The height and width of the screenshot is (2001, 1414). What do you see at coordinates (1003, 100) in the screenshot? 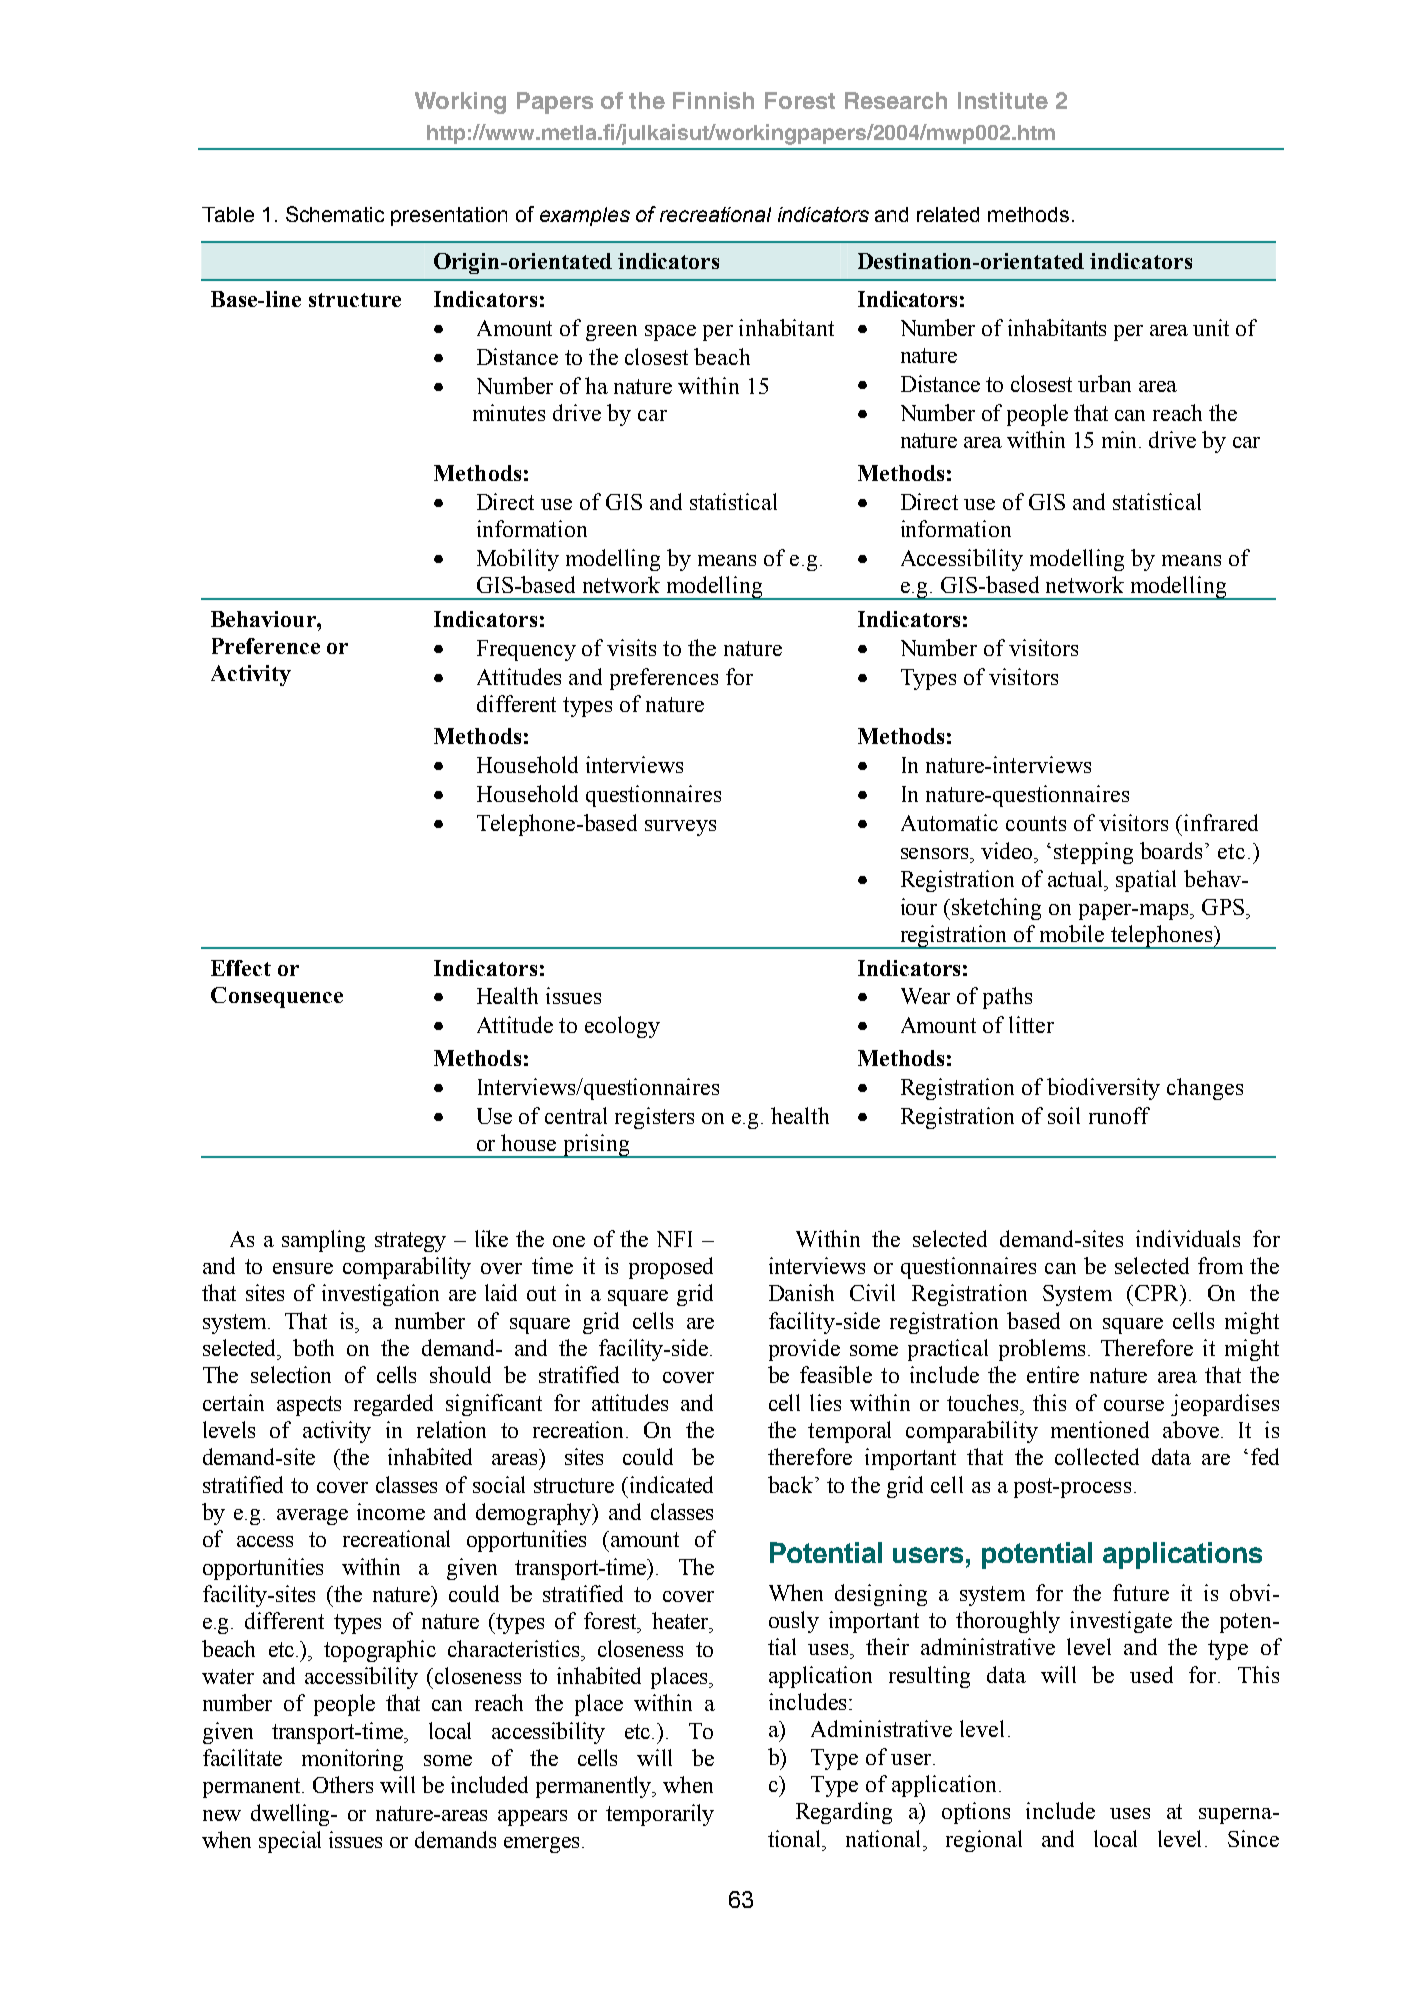
I see `Institute` at bounding box center [1003, 100].
